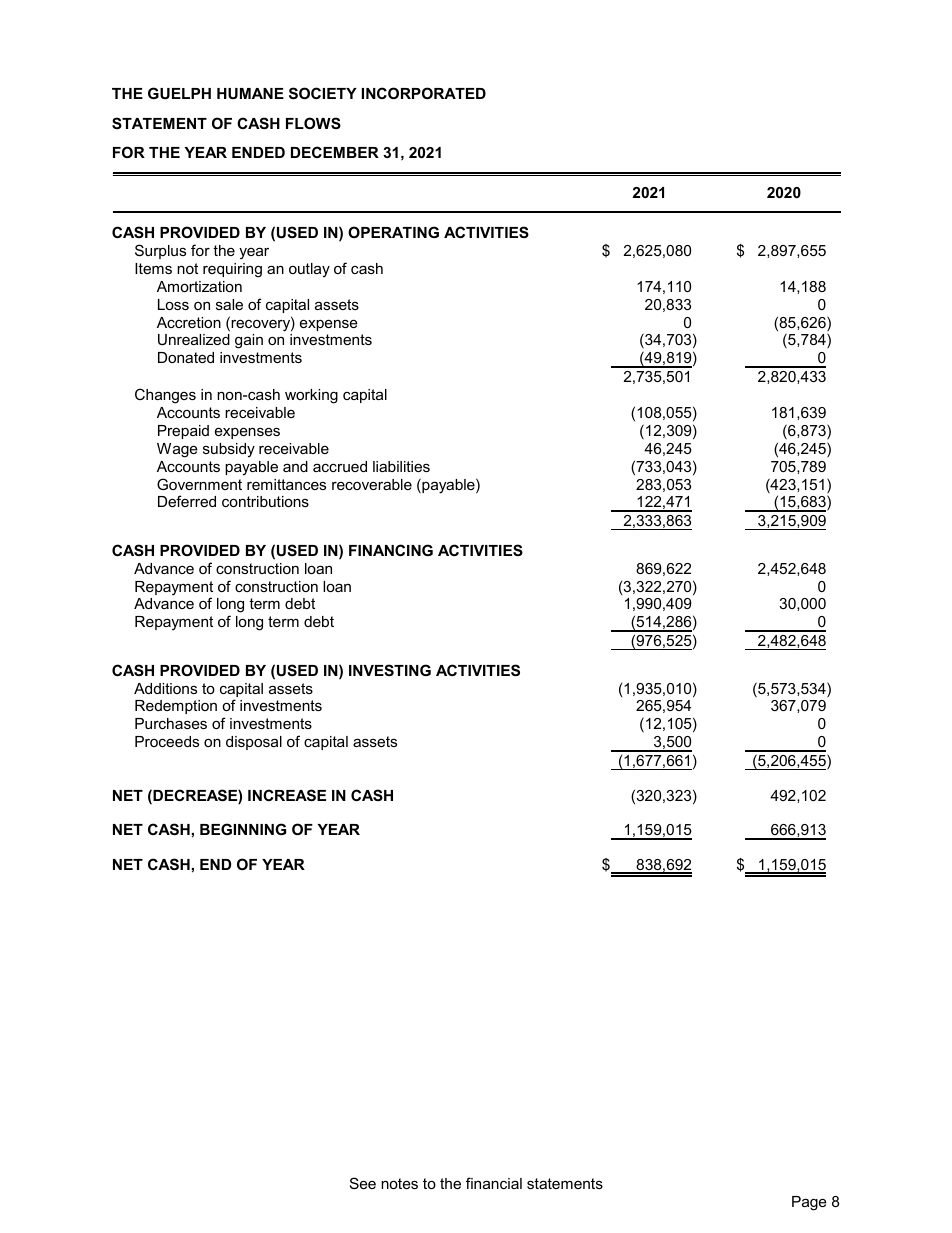 This screenshot has height=1233, width=952. What do you see at coordinates (401, 466) in the screenshot?
I see `liabilities` at bounding box center [401, 466].
